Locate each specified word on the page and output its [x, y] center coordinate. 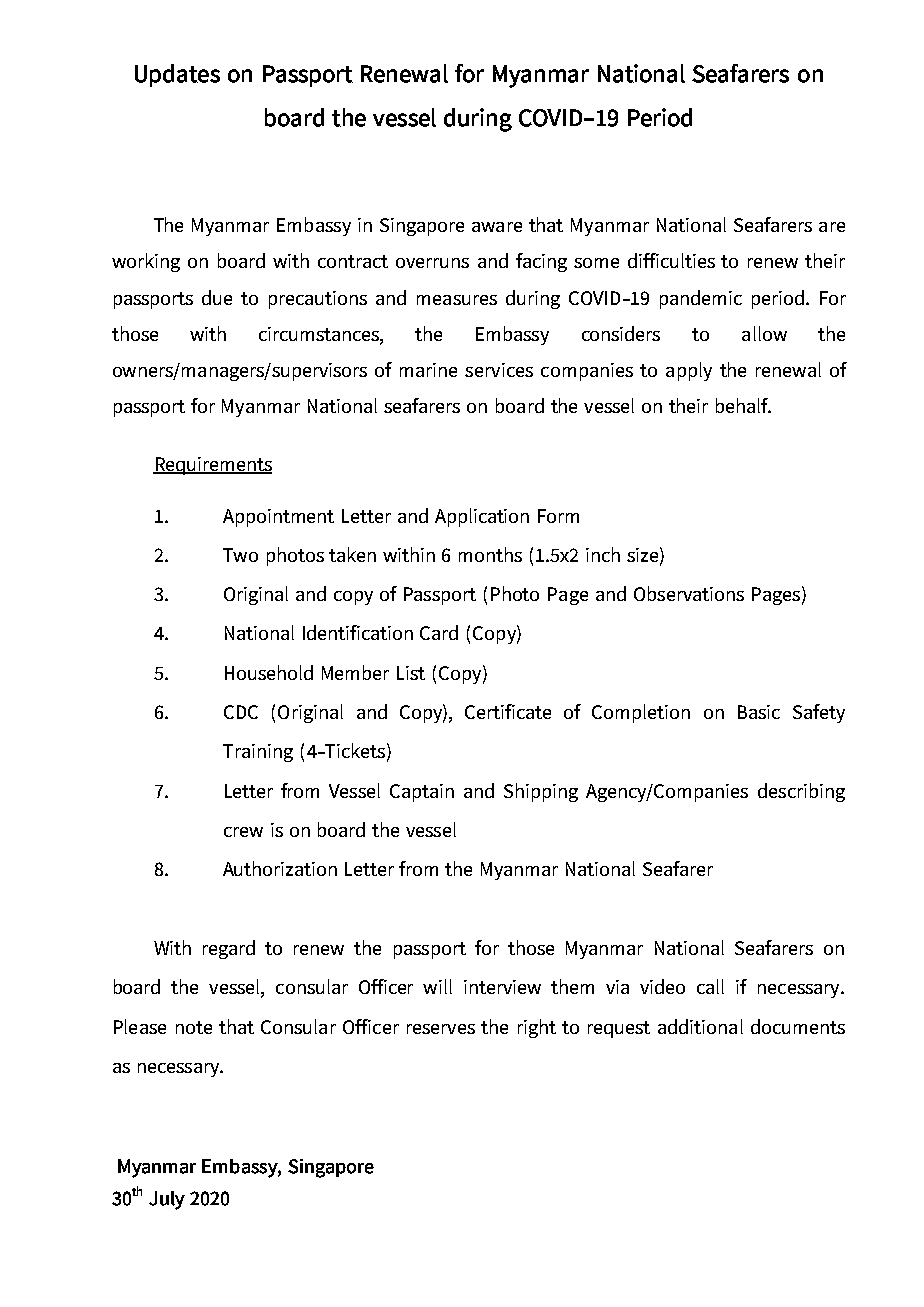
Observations [689, 593]
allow [764, 333]
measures [457, 300]
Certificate [508, 711]
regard [229, 949]
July [167, 1200]
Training [258, 753]
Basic [759, 712]
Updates [177, 75]
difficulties [671, 260]
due [217, 297]
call [710, 986]
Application [482, 517]
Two [240, 555]
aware [497, 227]
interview [502, 987]
